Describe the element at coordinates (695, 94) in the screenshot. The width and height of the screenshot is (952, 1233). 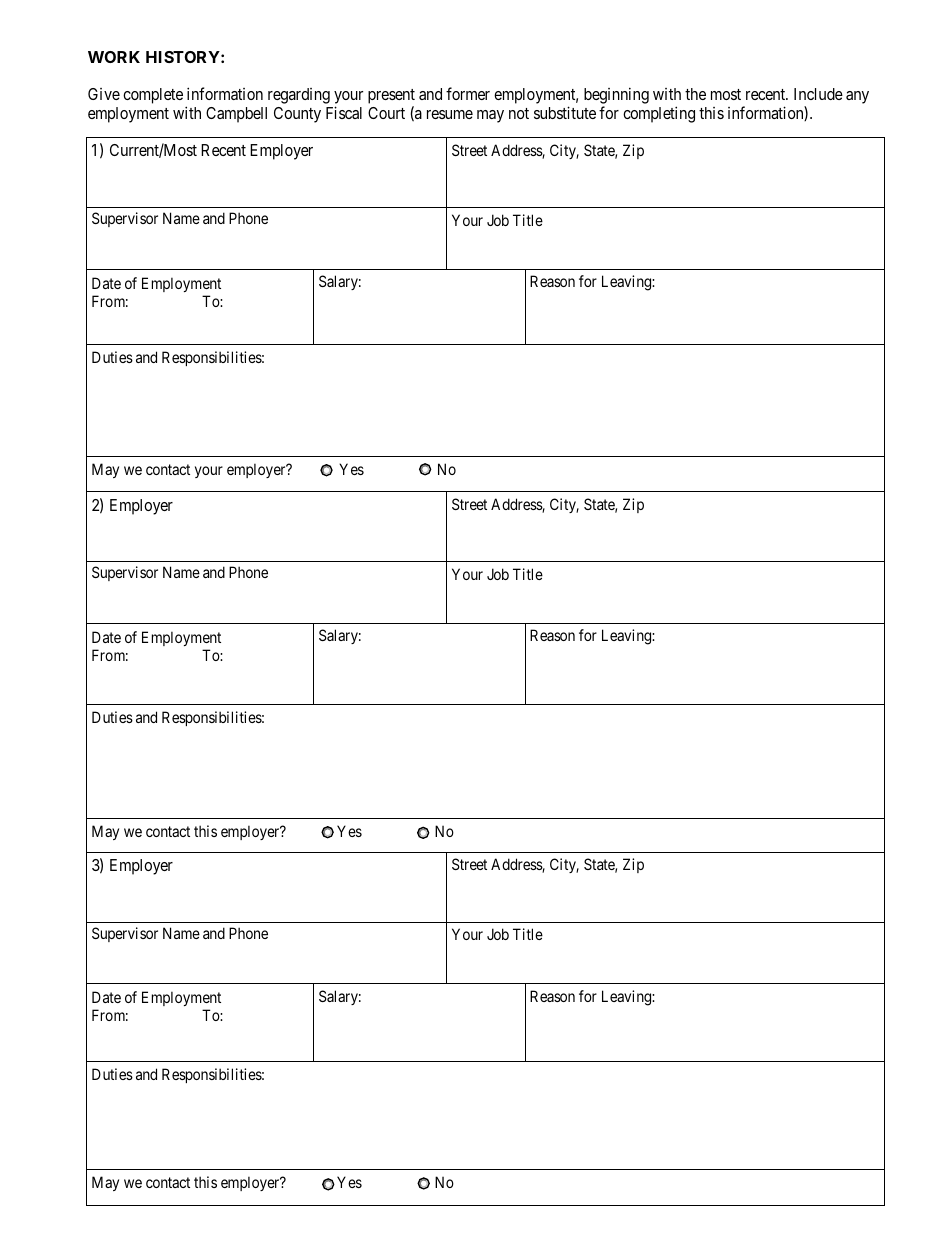
I see `the` at that location.
